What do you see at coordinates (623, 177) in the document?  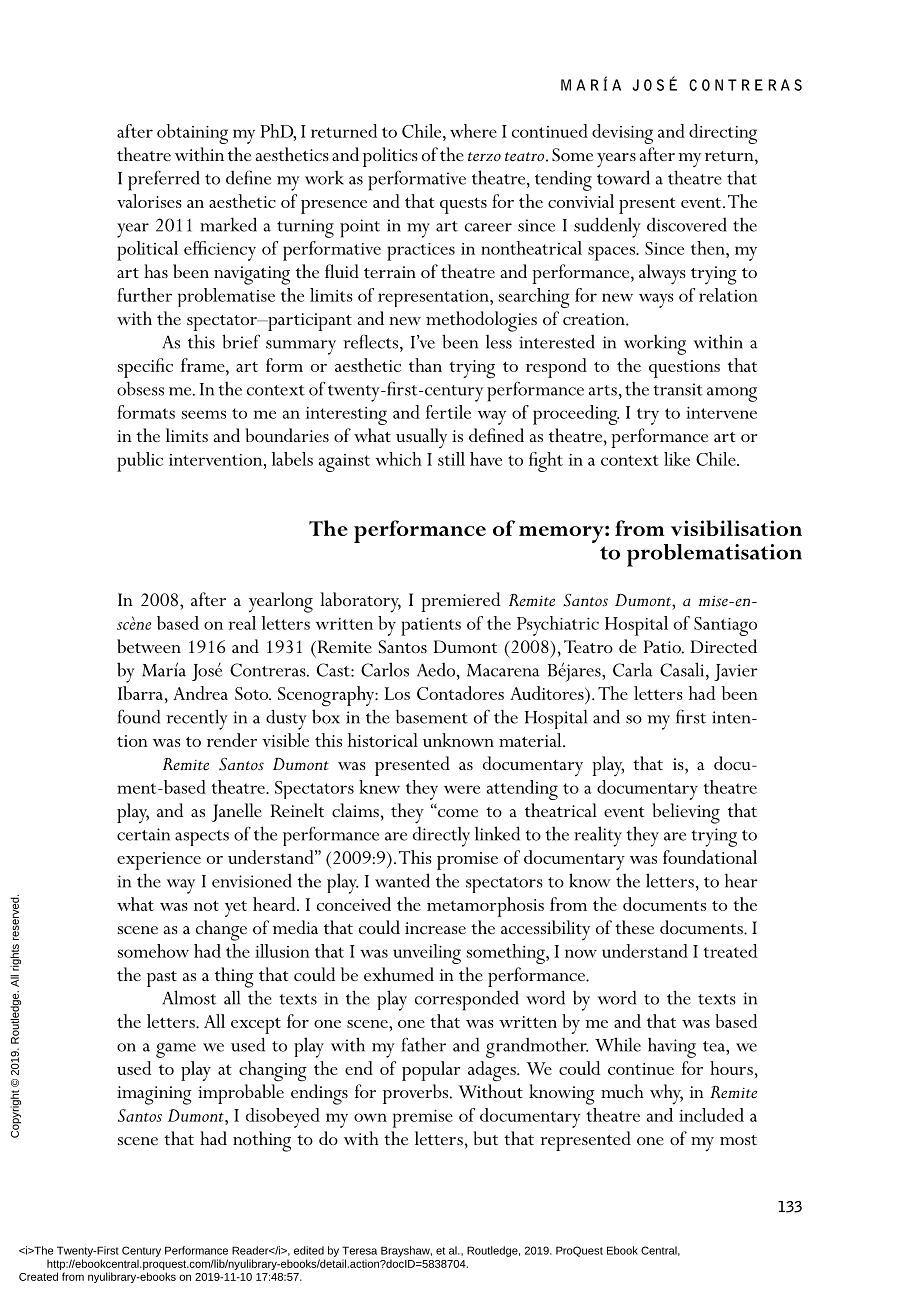 I see `toward` at bounding box center [623, 177].
